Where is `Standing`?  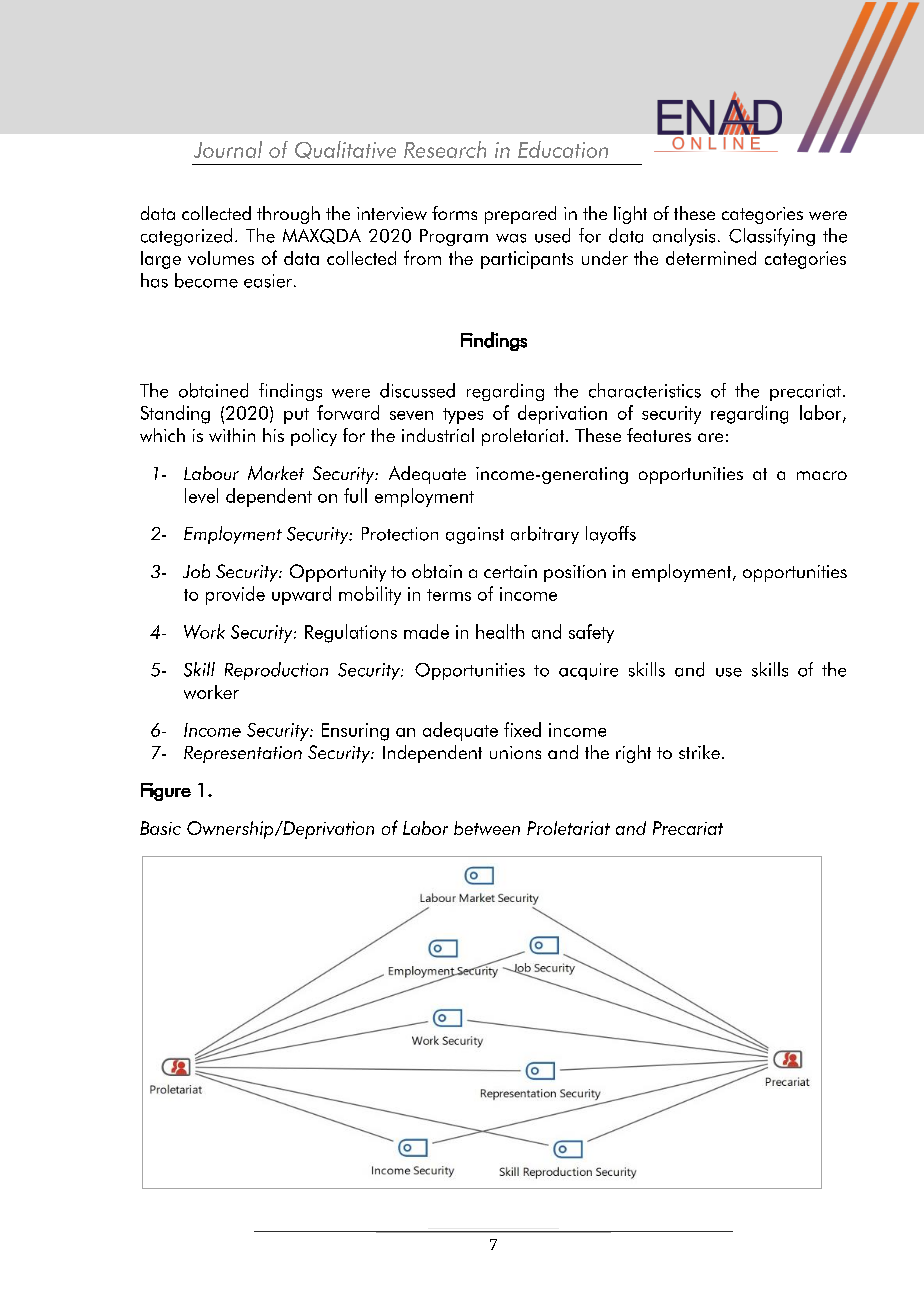 Standing is located at coordinates (175, 414).
